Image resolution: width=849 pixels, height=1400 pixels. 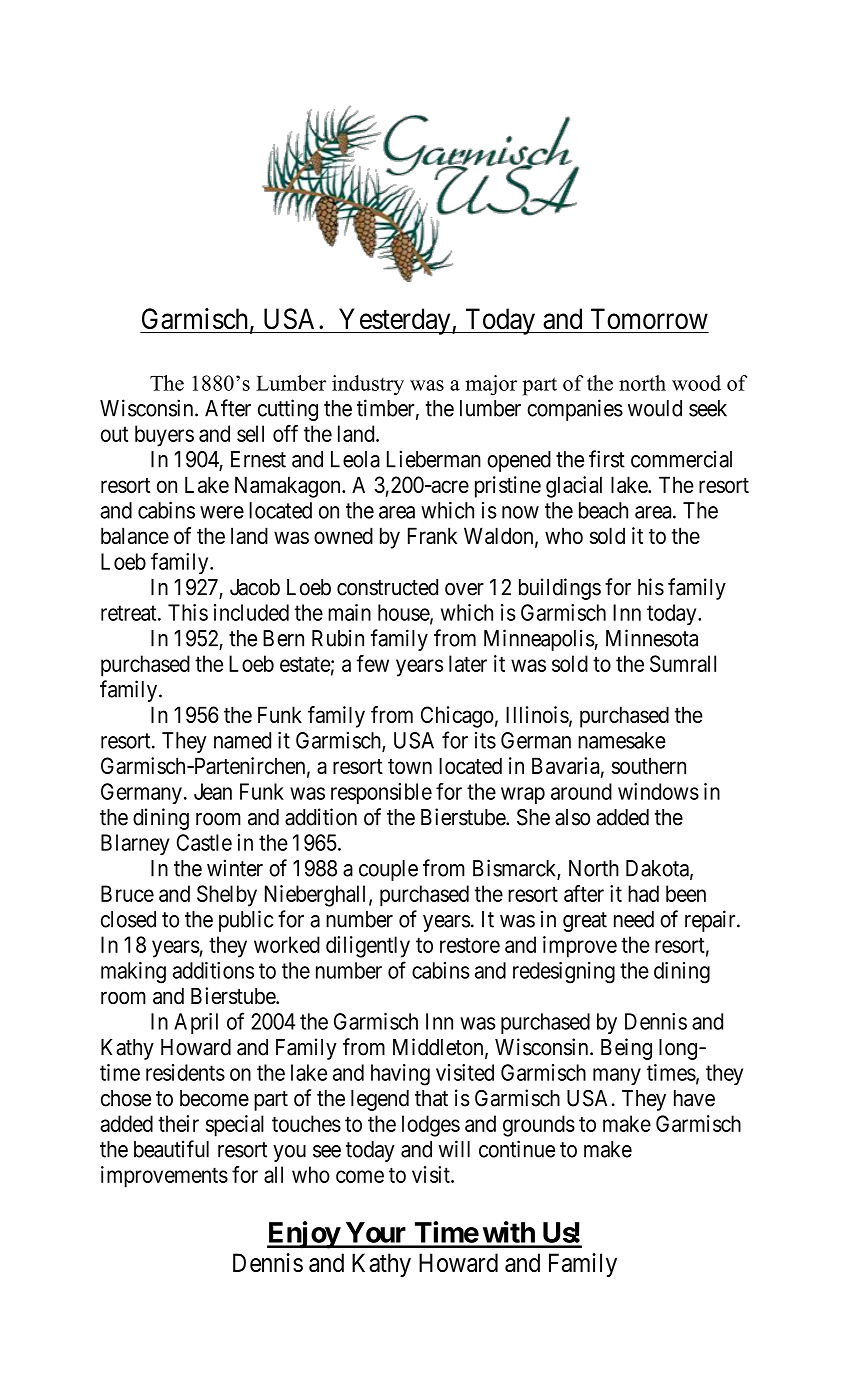 I want to click on have, so click(x=694, y=1098).
